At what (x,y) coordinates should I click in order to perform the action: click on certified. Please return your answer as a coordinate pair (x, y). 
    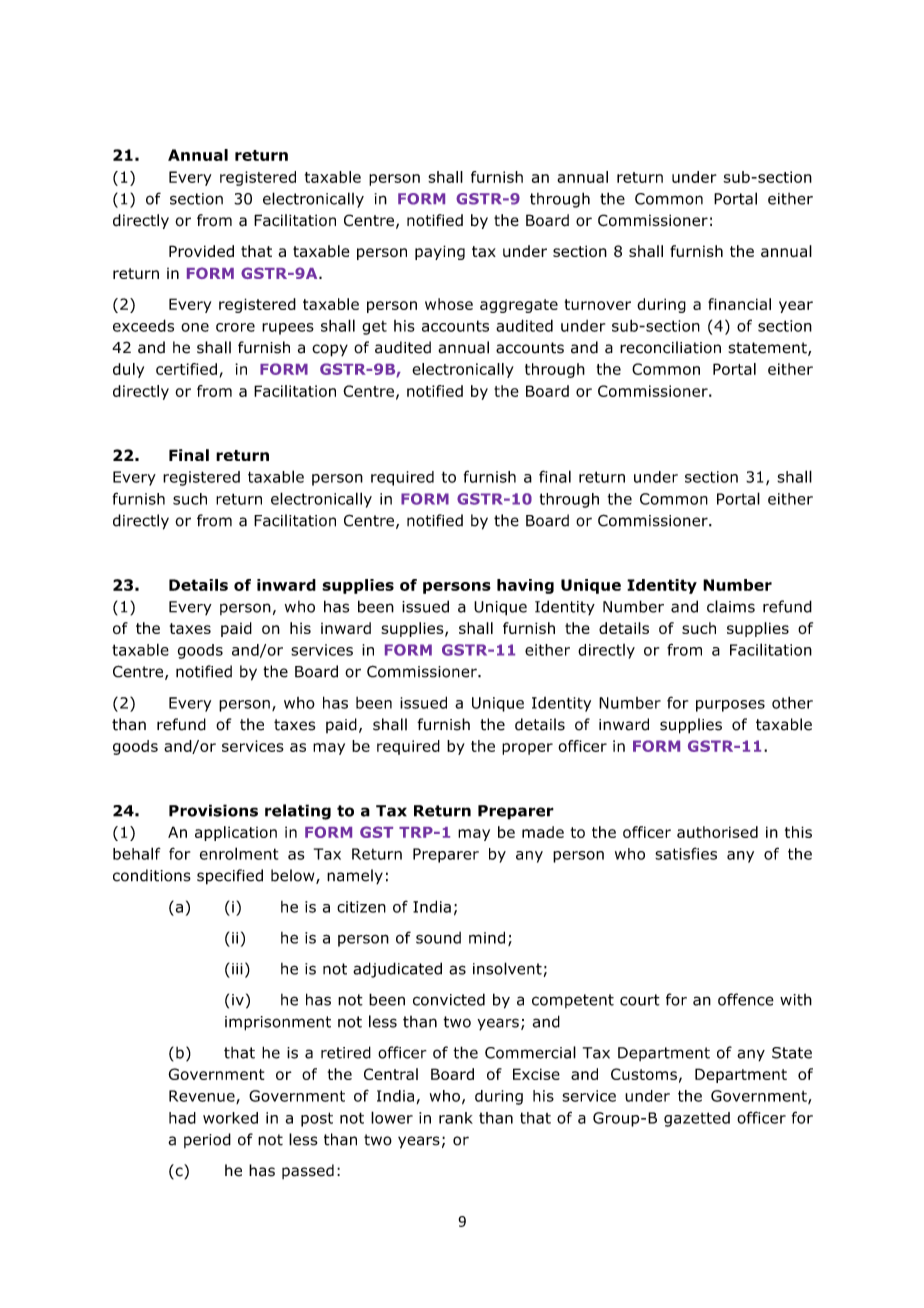
    Looking at the image, I should click on (186, 369).
